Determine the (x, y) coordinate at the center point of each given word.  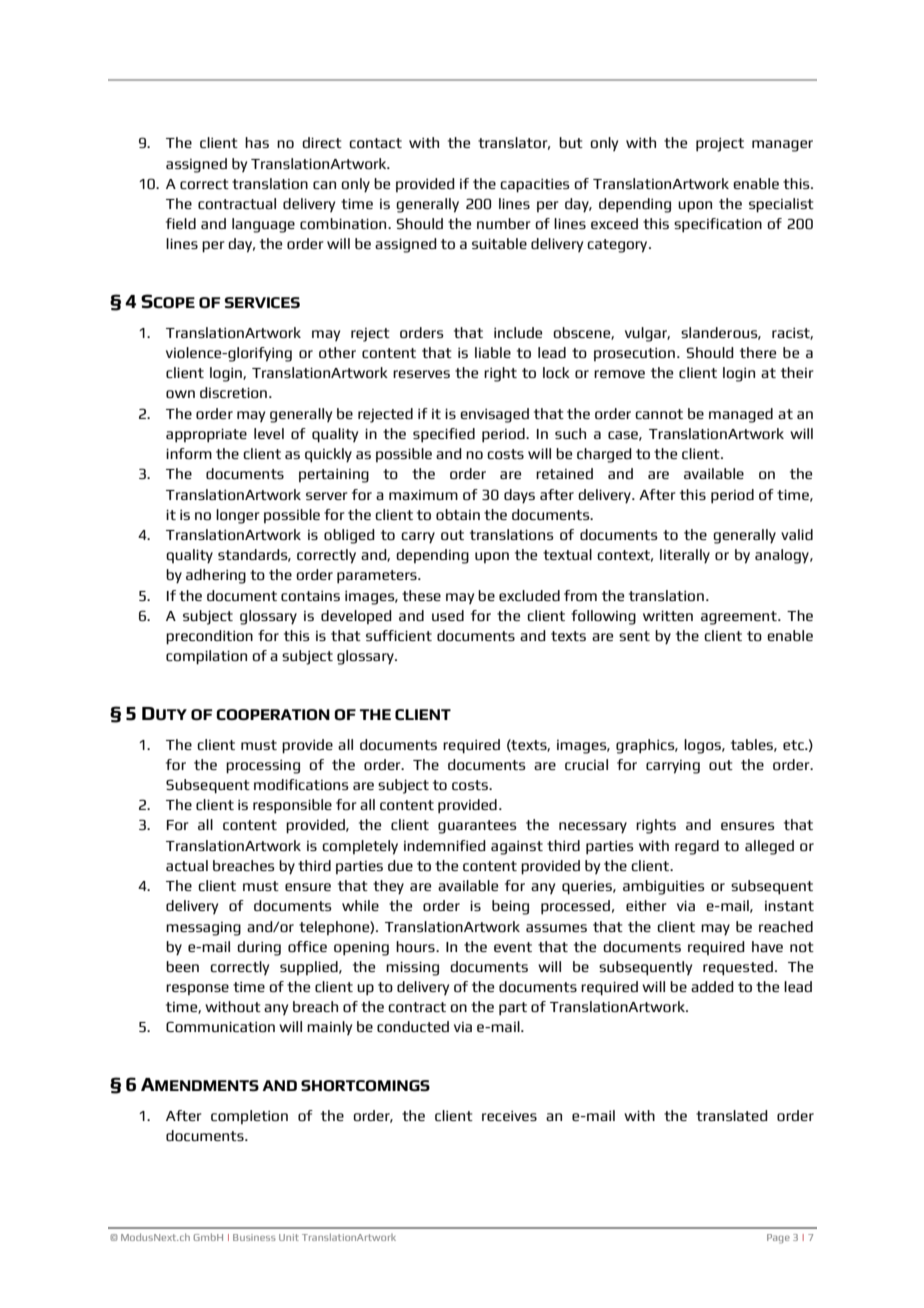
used (448, 615)
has (257, 142)
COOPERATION (273, 714)
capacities (535, 185)
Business (254, 1237)
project (720, 144)
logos (703, 746)
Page (778, 1239)
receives (509, 1115)
